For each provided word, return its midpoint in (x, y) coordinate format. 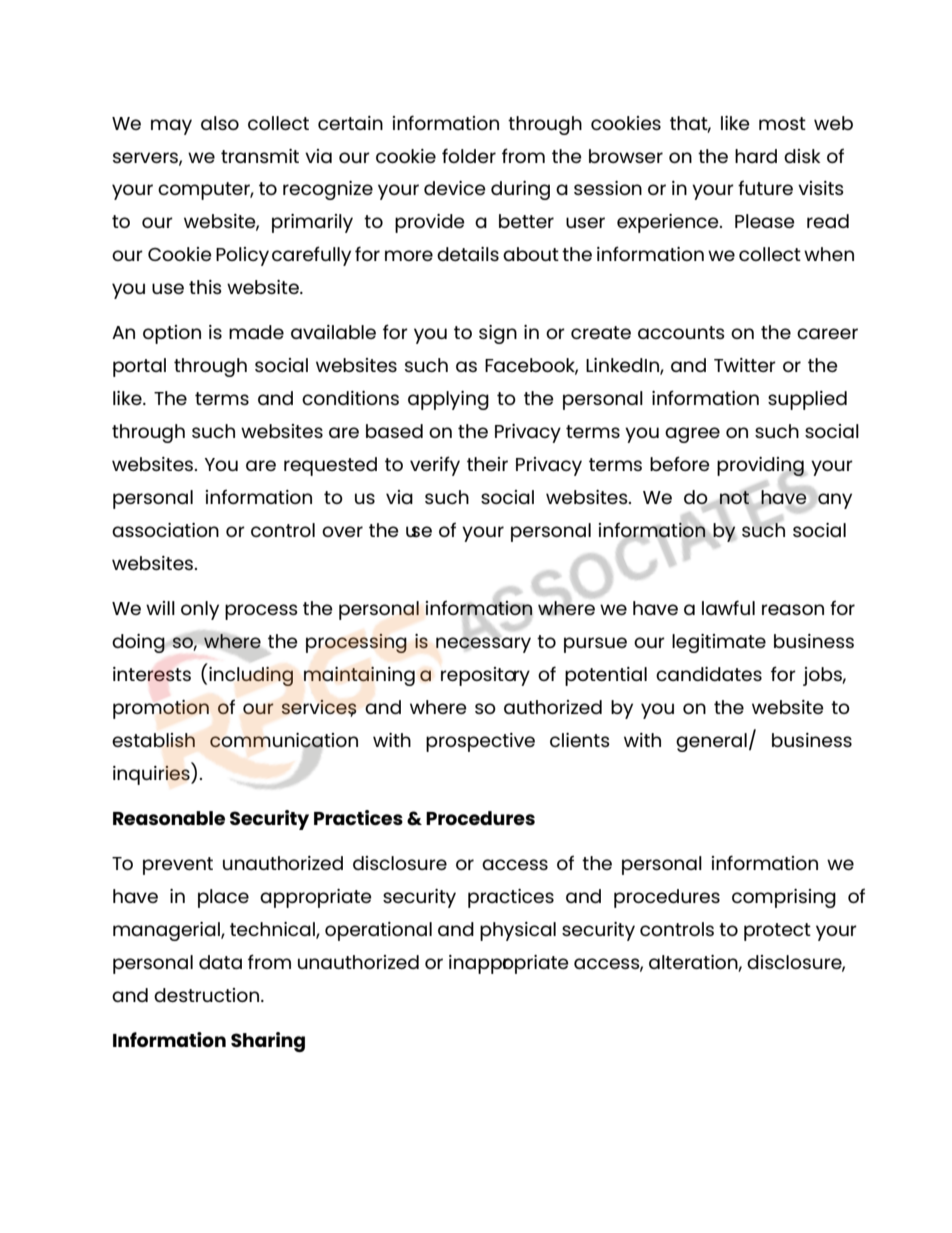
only (200, 610)
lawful (728, 607)
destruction (208, 995)
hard (756, 156)
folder (469, 155)
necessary (483, 644)
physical (518, 931)
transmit (260, 156)
